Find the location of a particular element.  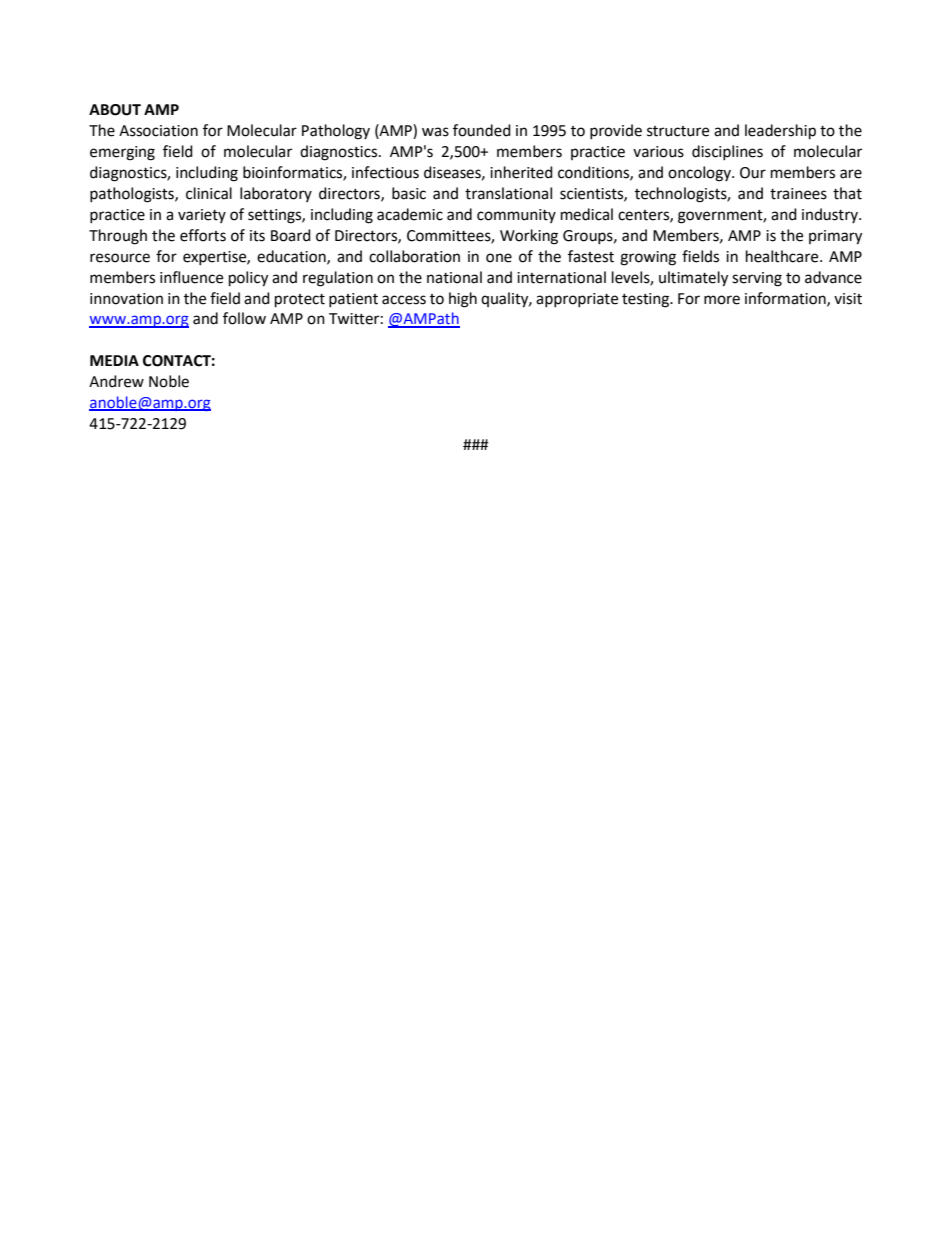

Andrew is located at coordinates (116, 381).
